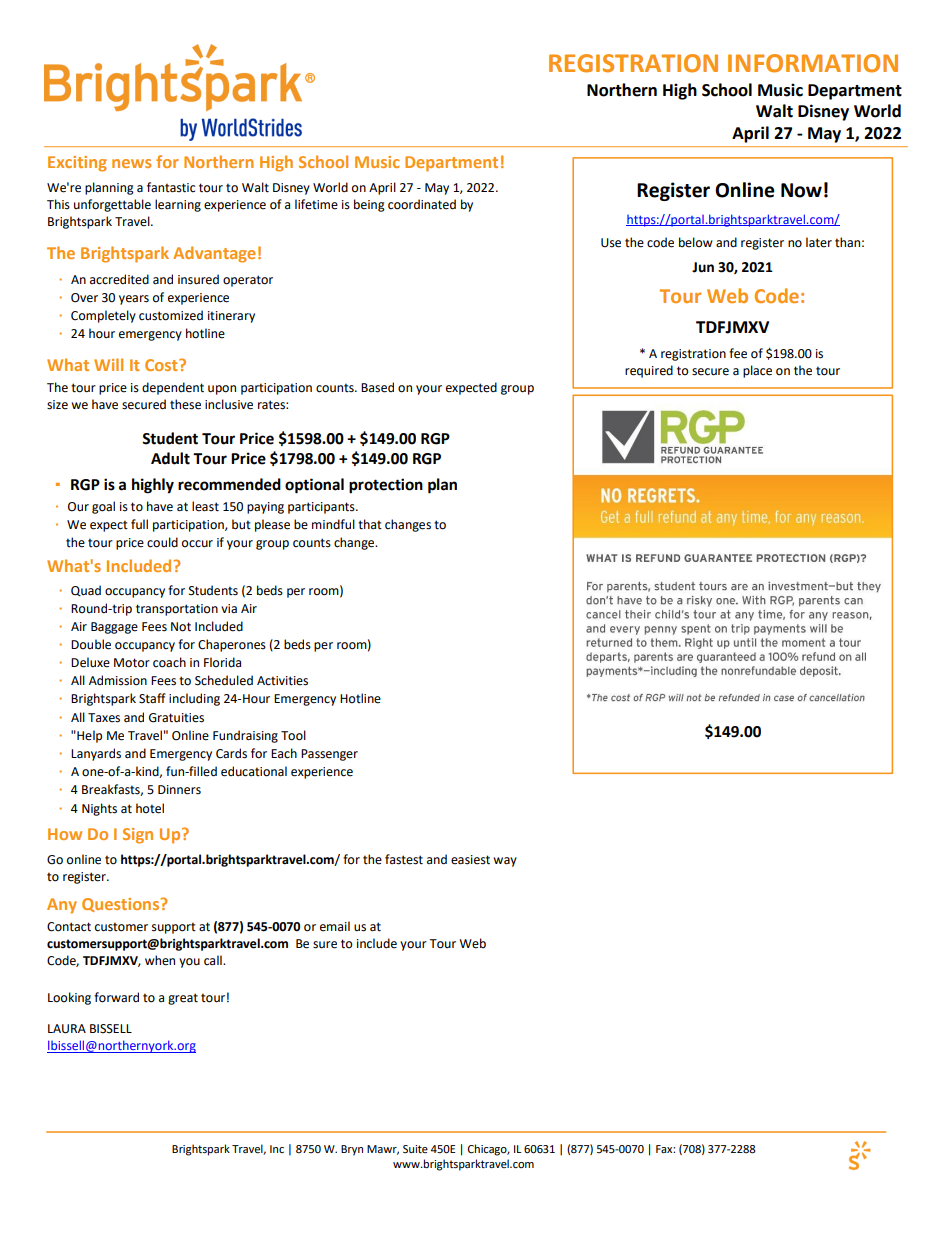 This screenshot has height=1233, width=952. Describe the element at coordinates (415, 1149) in the screenshot. I see `Suite` at that location.
